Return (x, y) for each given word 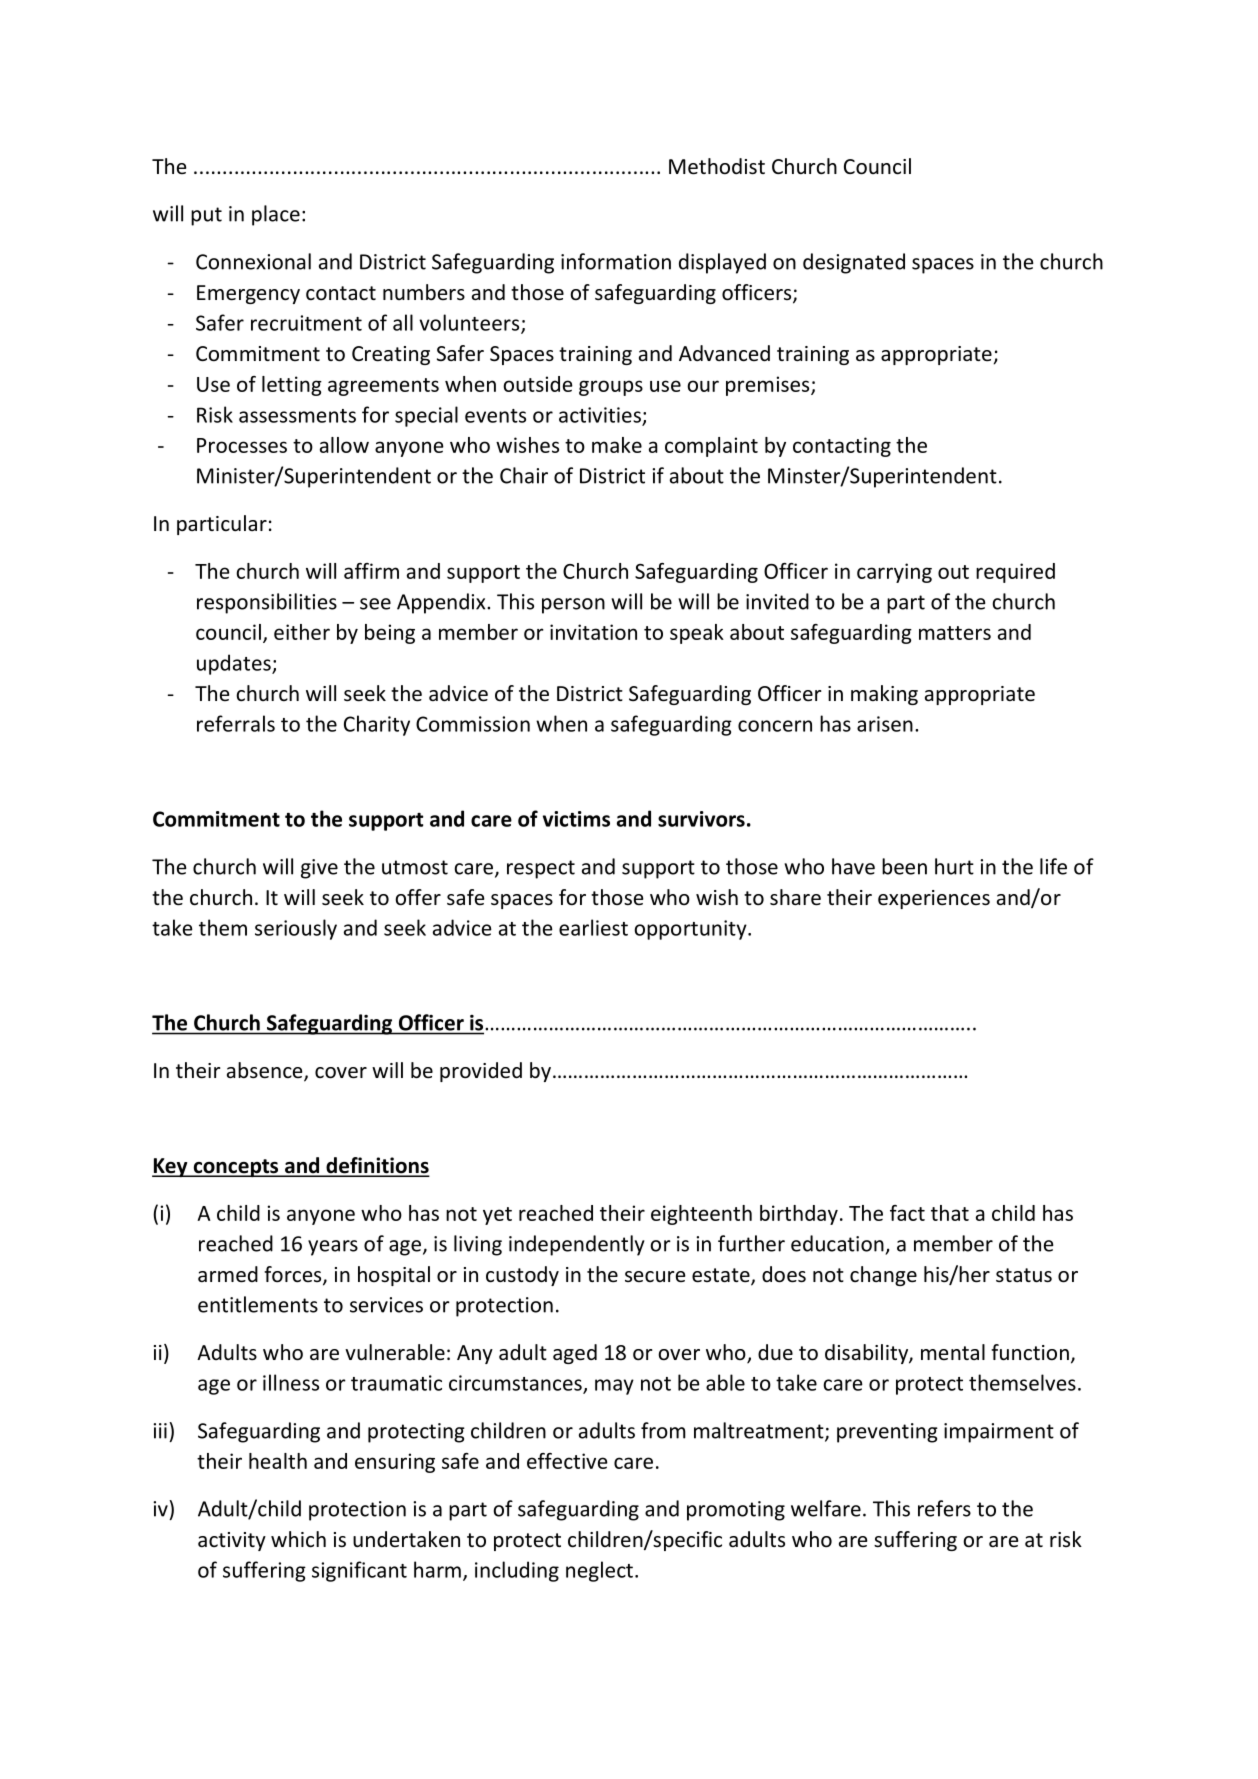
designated (854, 263)
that (950, 1213)
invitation (593, 632)
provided (481, 1072)
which (298, 1539)
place (276, 215)
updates (235, 664)
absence (266, 1071)
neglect (599, 1571)
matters (955, 633)
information (616, 261)
